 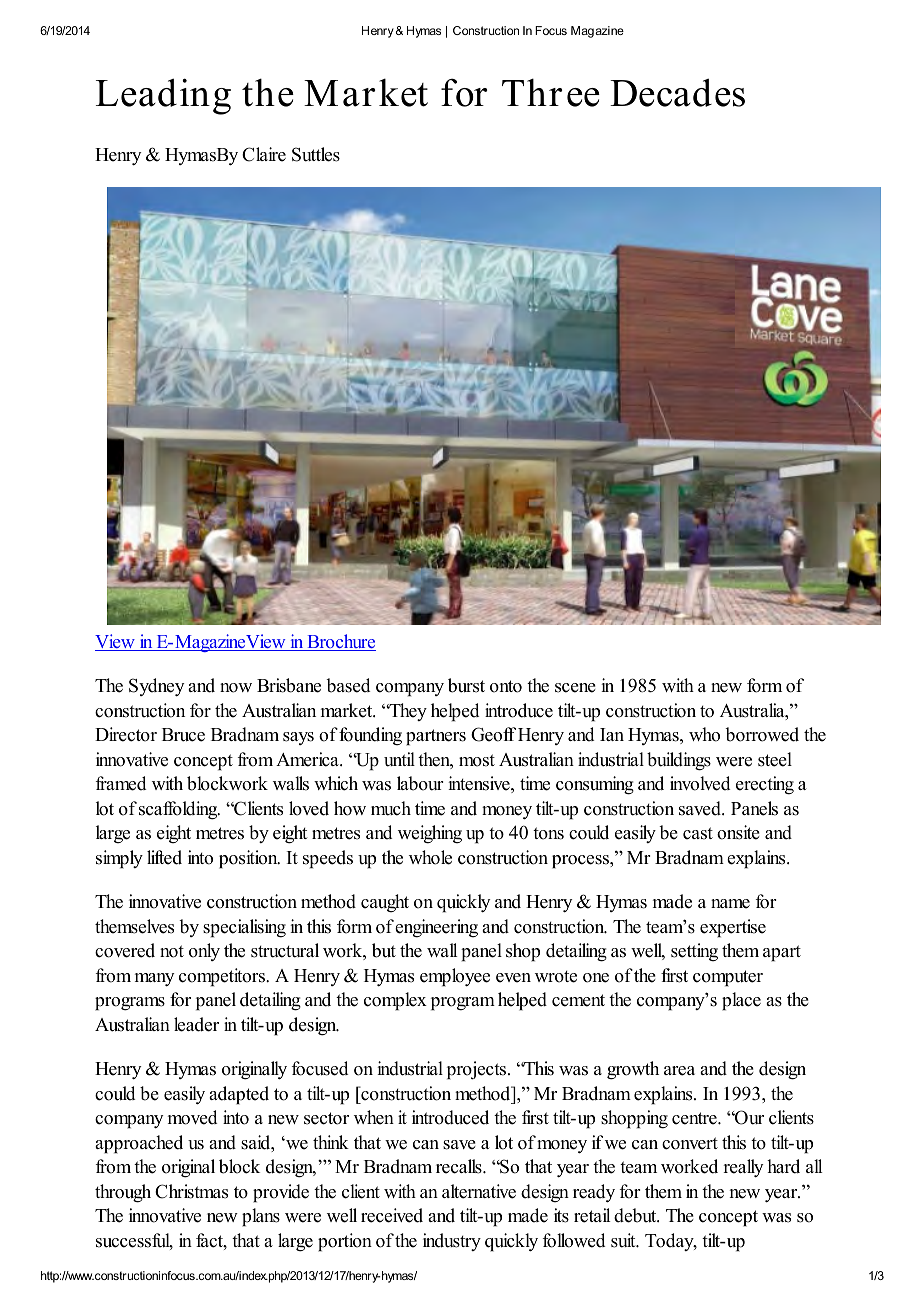 I want to click on Leading, so click(x=163, y=96).
